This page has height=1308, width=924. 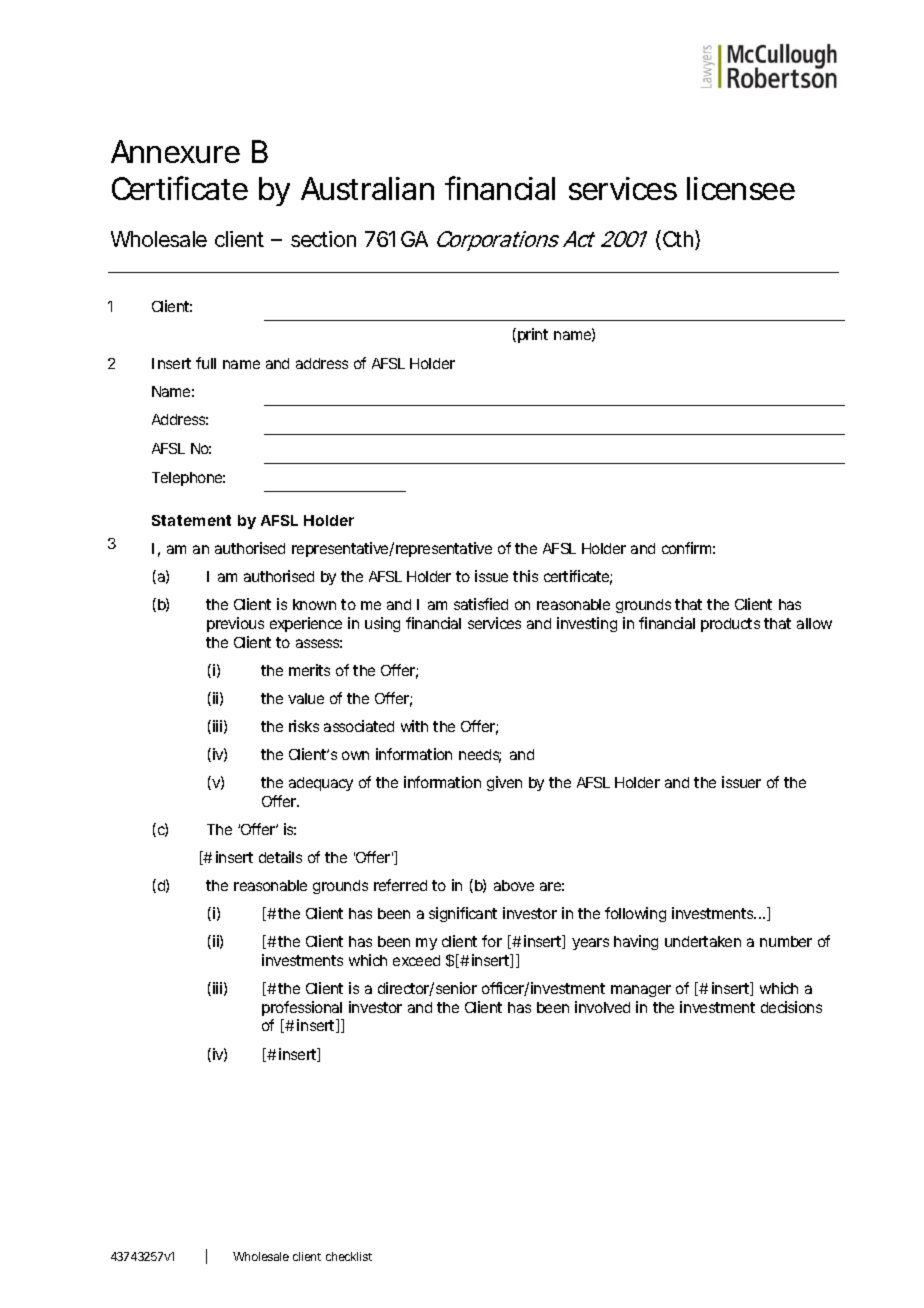 I want to click on licensee, so click(x=741, y=188).
